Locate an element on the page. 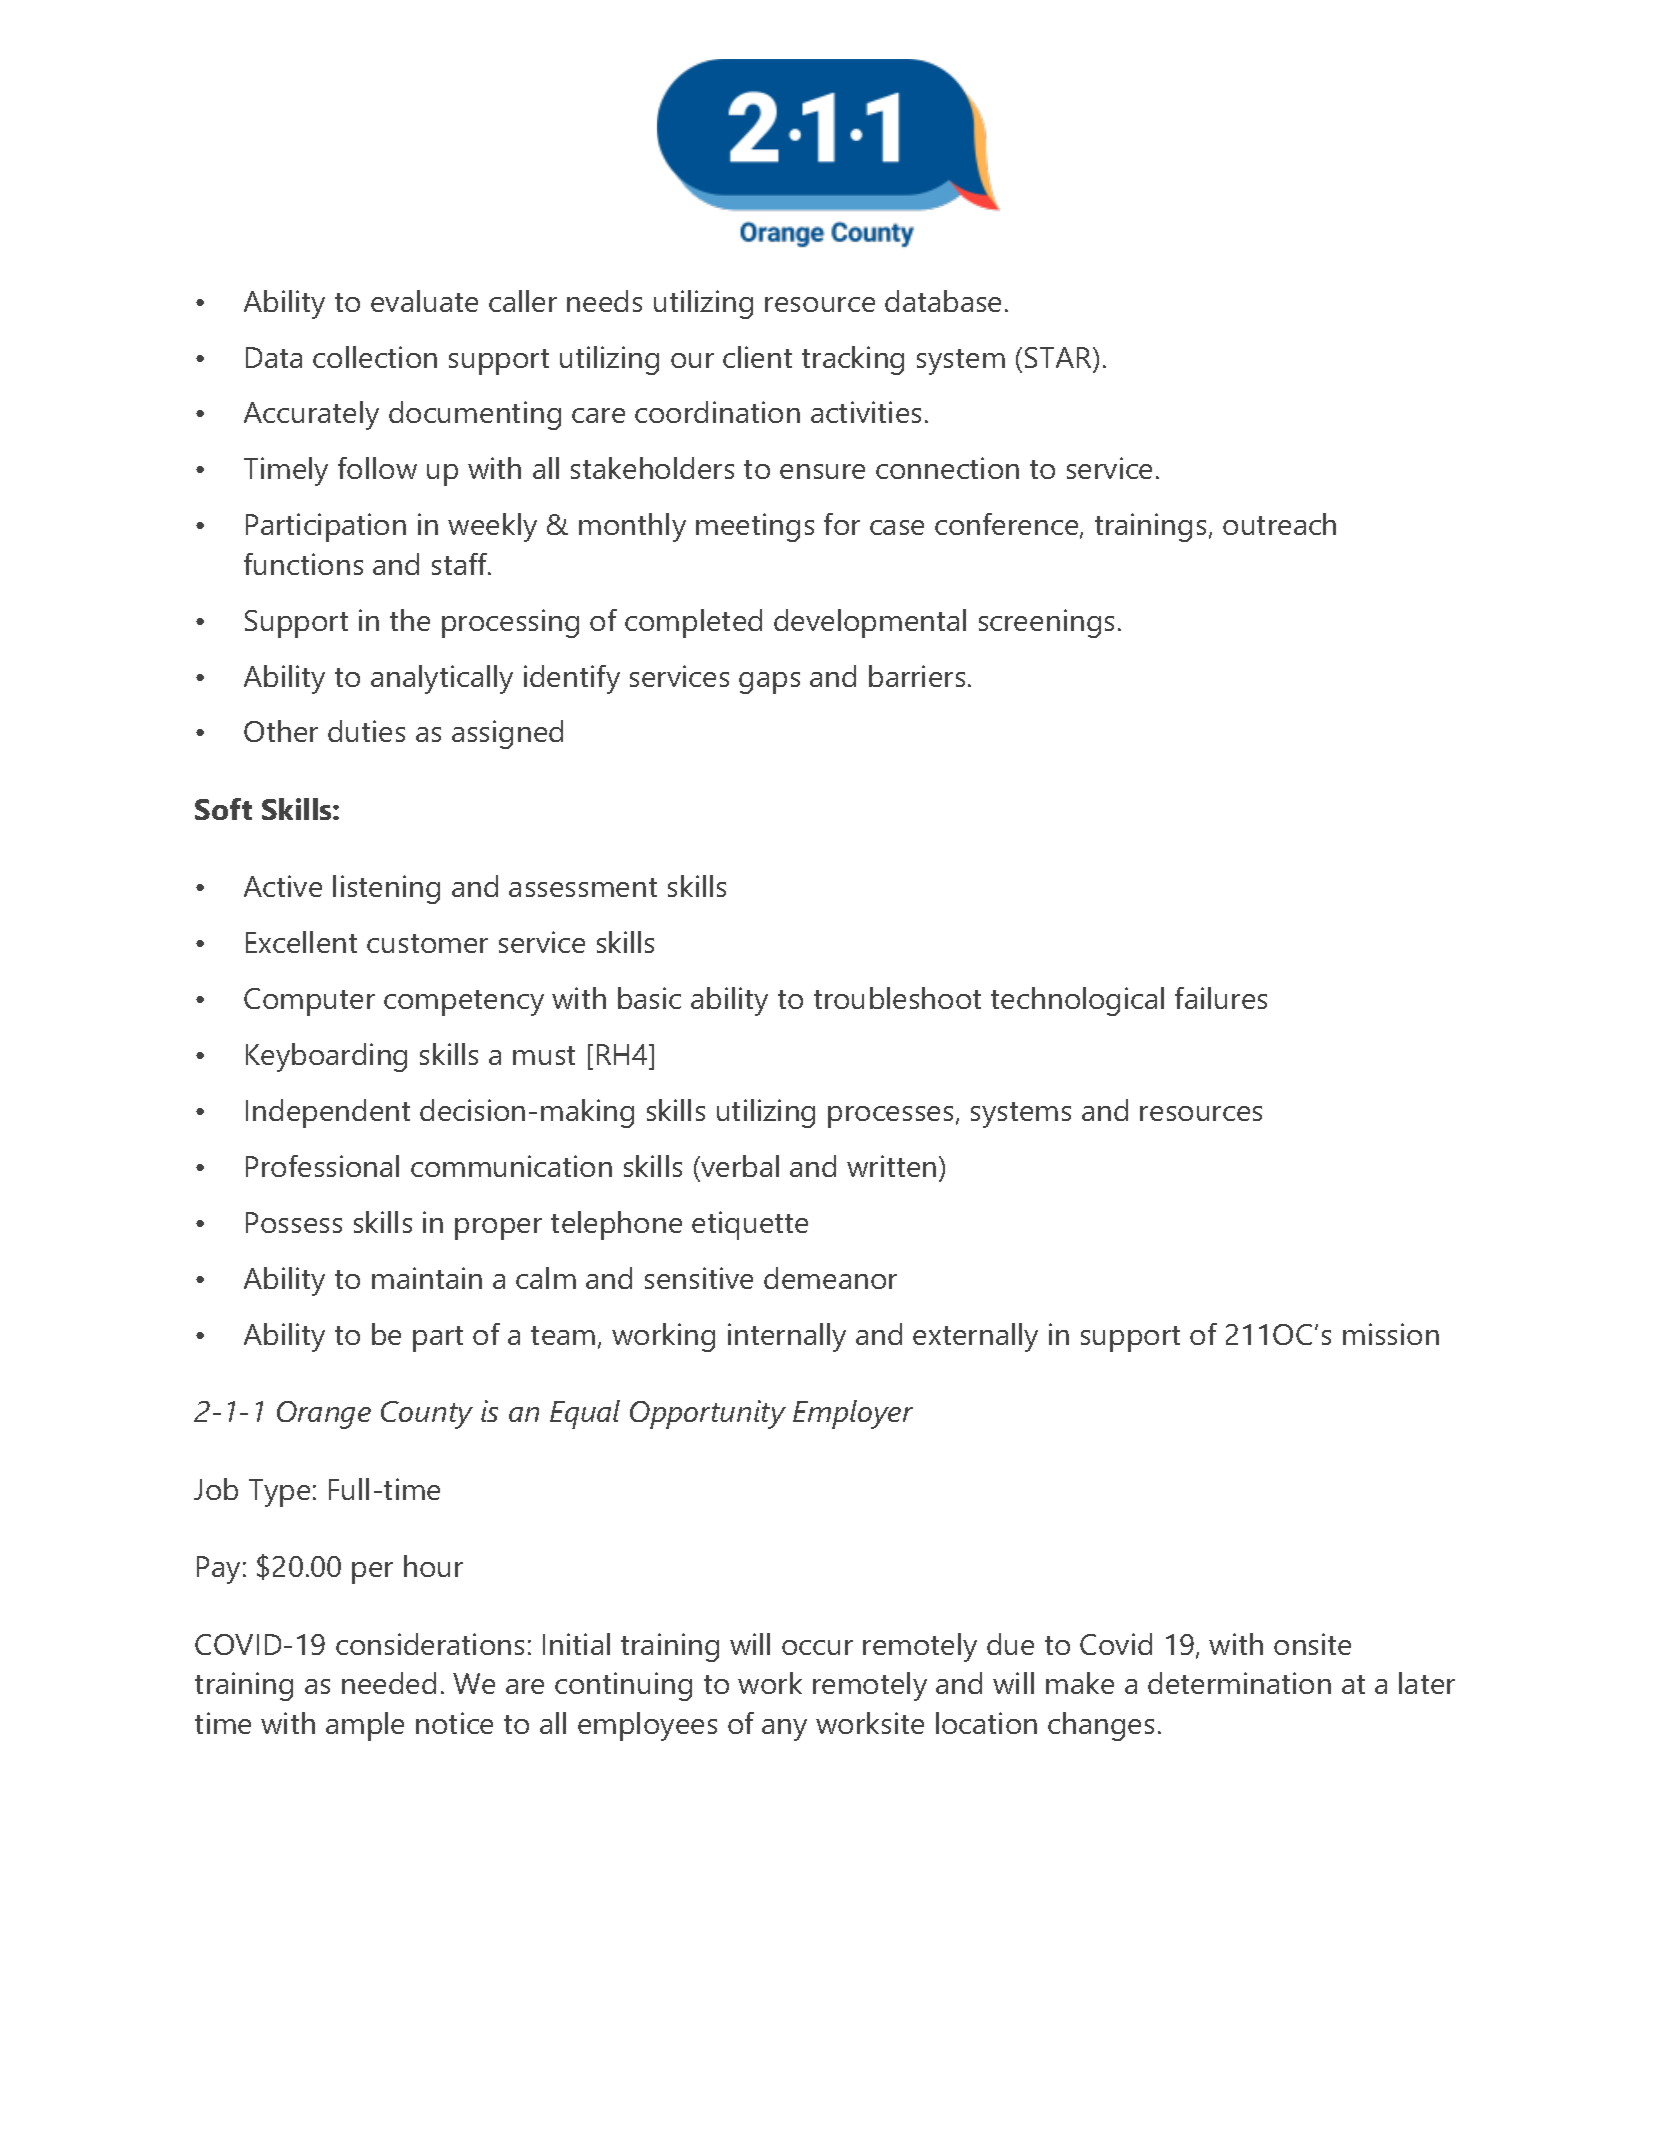  needed is located at coordinates (389, 1683).
